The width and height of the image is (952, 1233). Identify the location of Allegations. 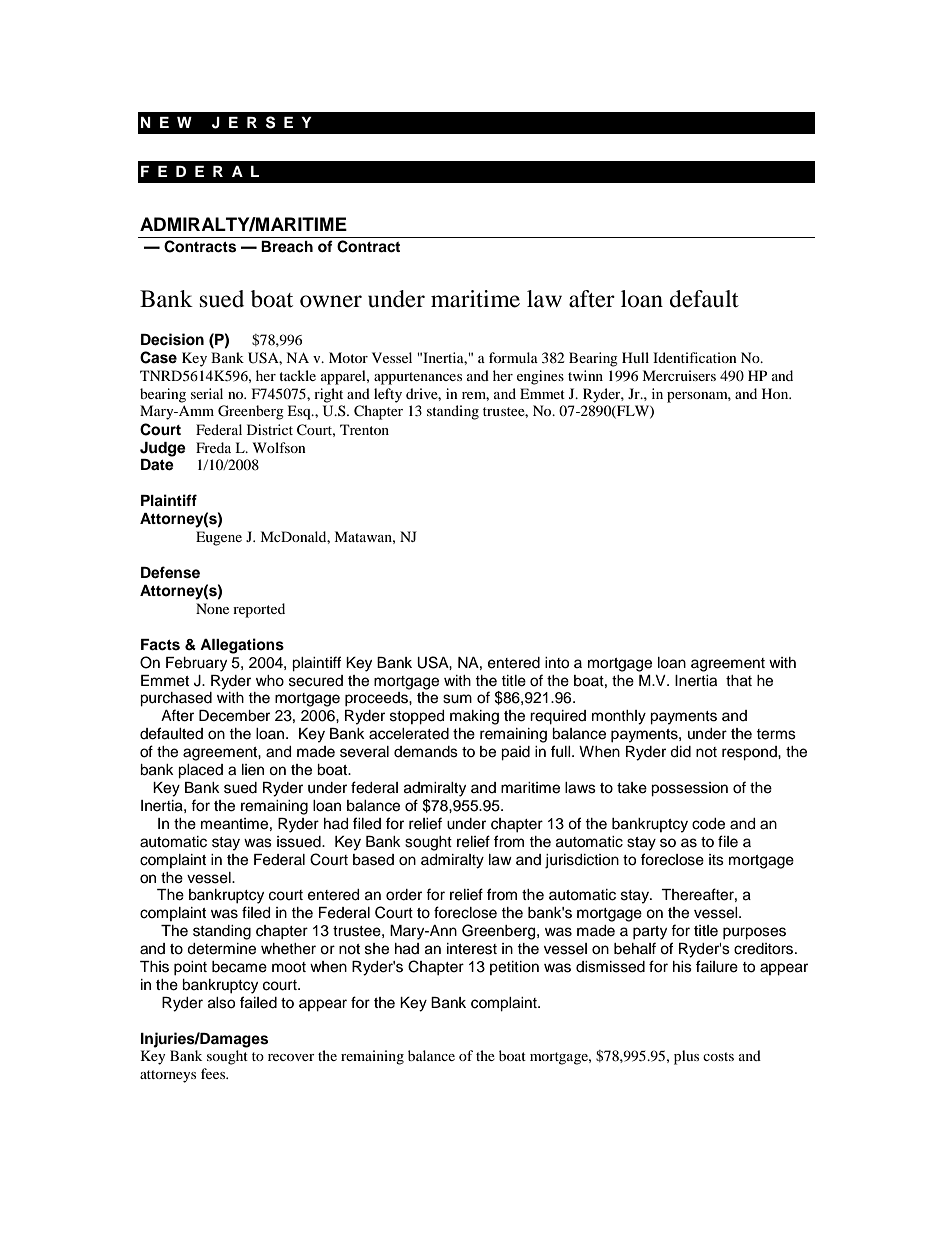
(242, 646).
